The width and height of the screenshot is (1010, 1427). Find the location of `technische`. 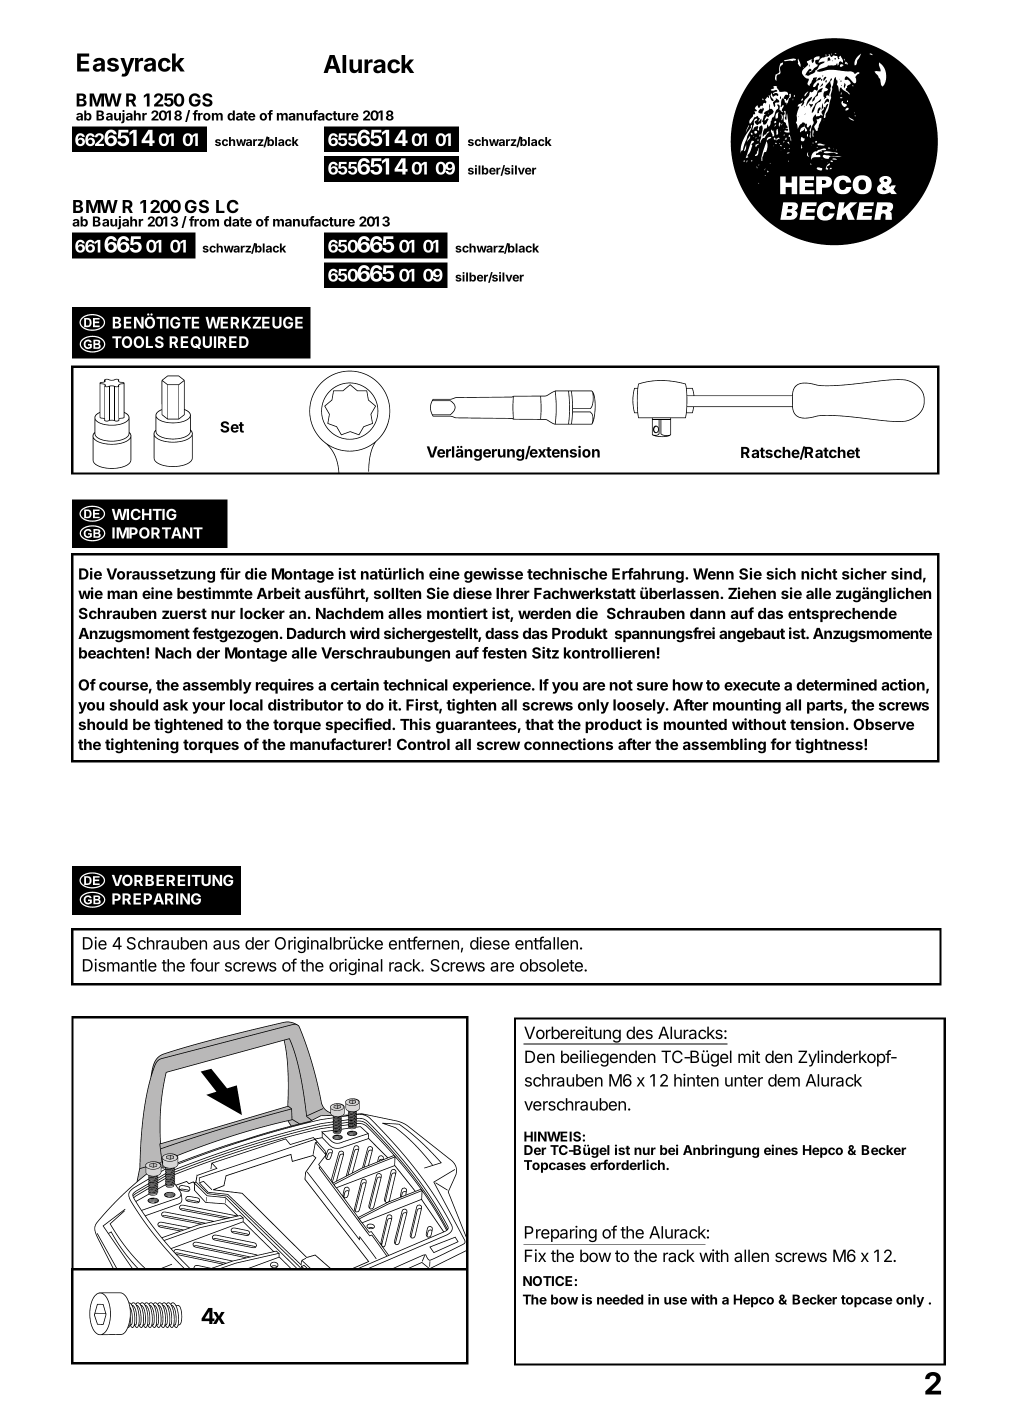

technische is located at coordinates (567, 574).
